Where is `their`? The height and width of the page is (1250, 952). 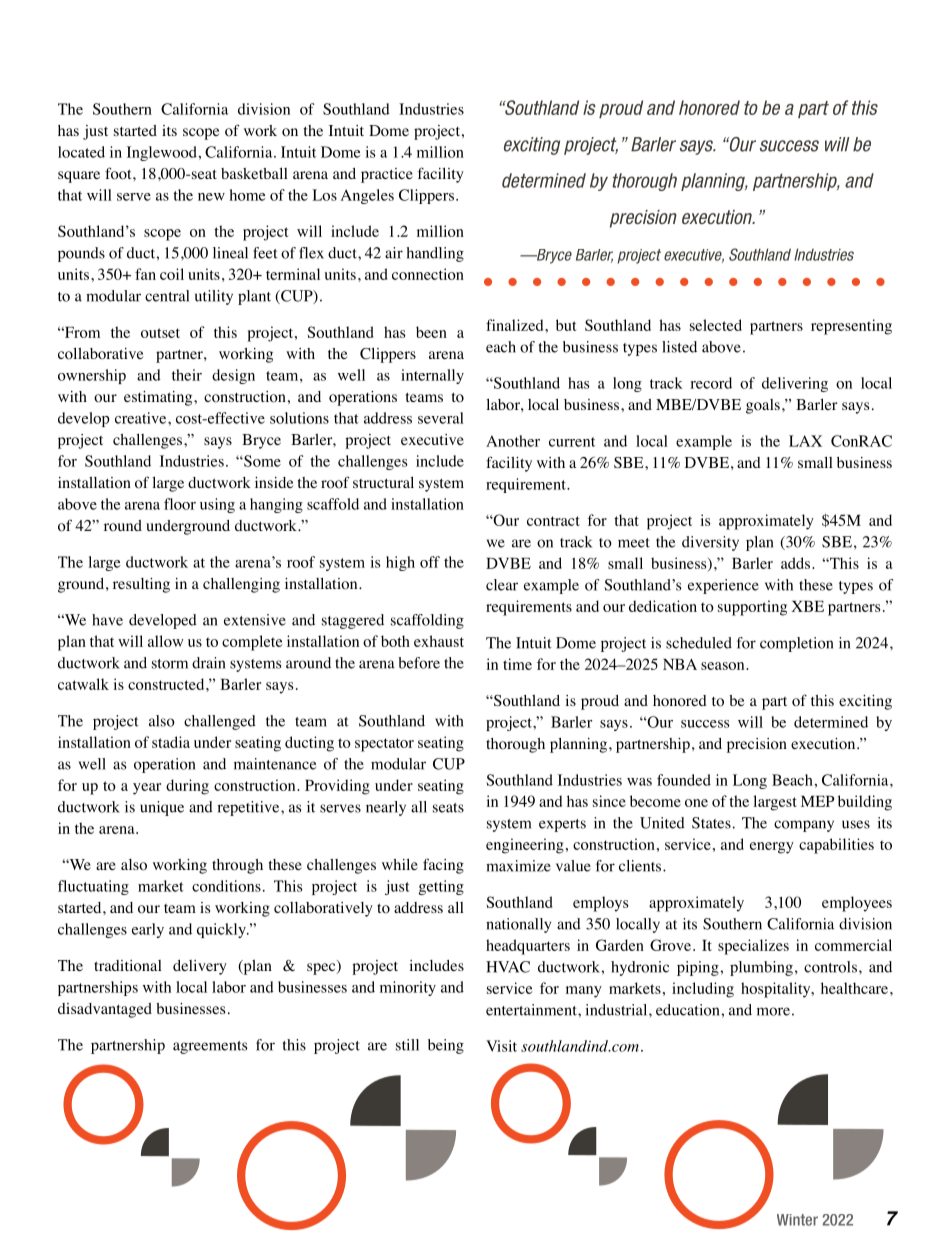 their is located at coordinates (187, 375).
